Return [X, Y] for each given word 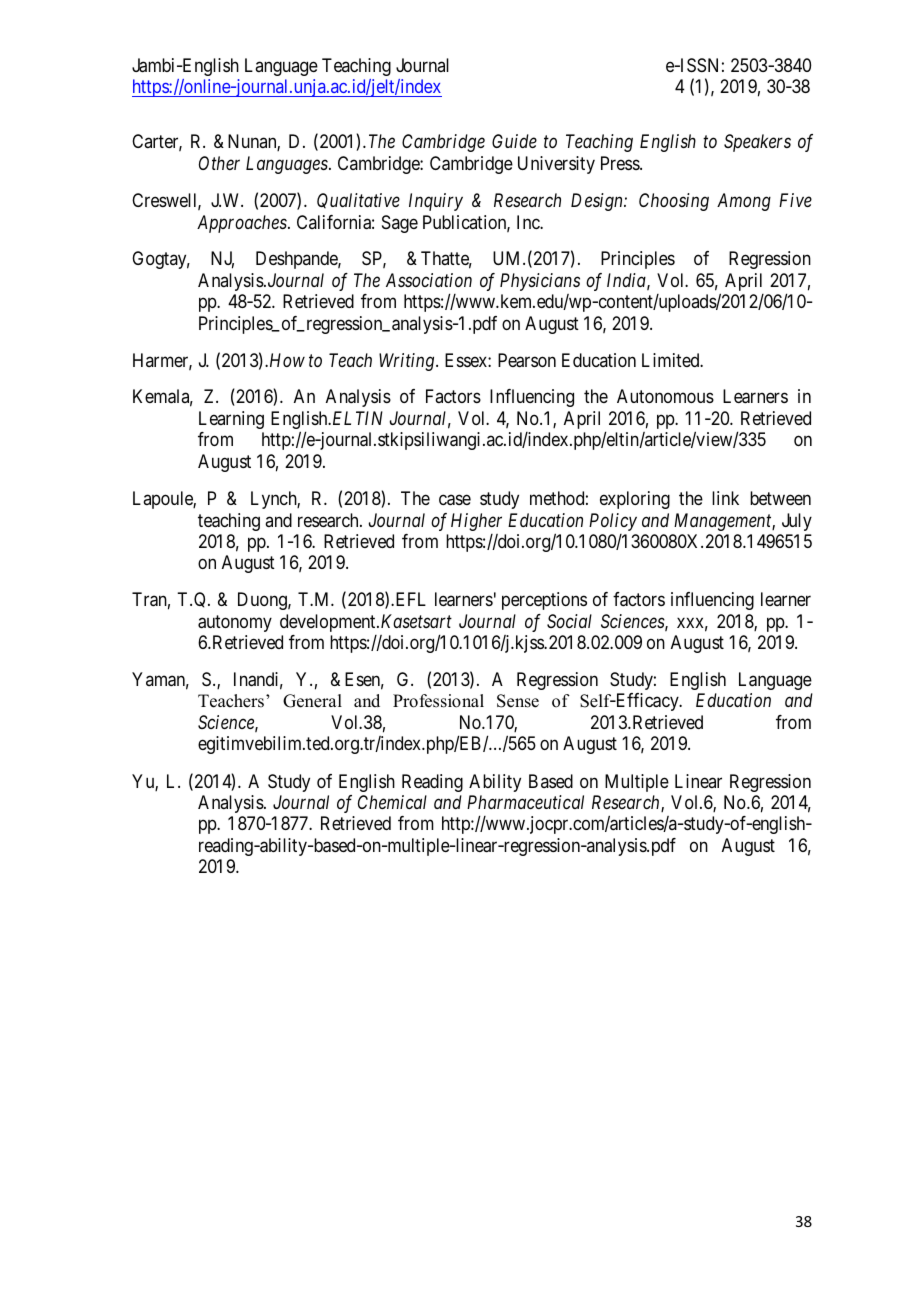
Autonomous [665, 396]
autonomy [235, 623]
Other [219, 163]
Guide [514, 141]
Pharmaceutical [525, 802]
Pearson [527, 360]
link [725, 498]
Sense [518, 701]
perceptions [544, 601]
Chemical [392, 802]
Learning [231, 420]
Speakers [757, 143]
